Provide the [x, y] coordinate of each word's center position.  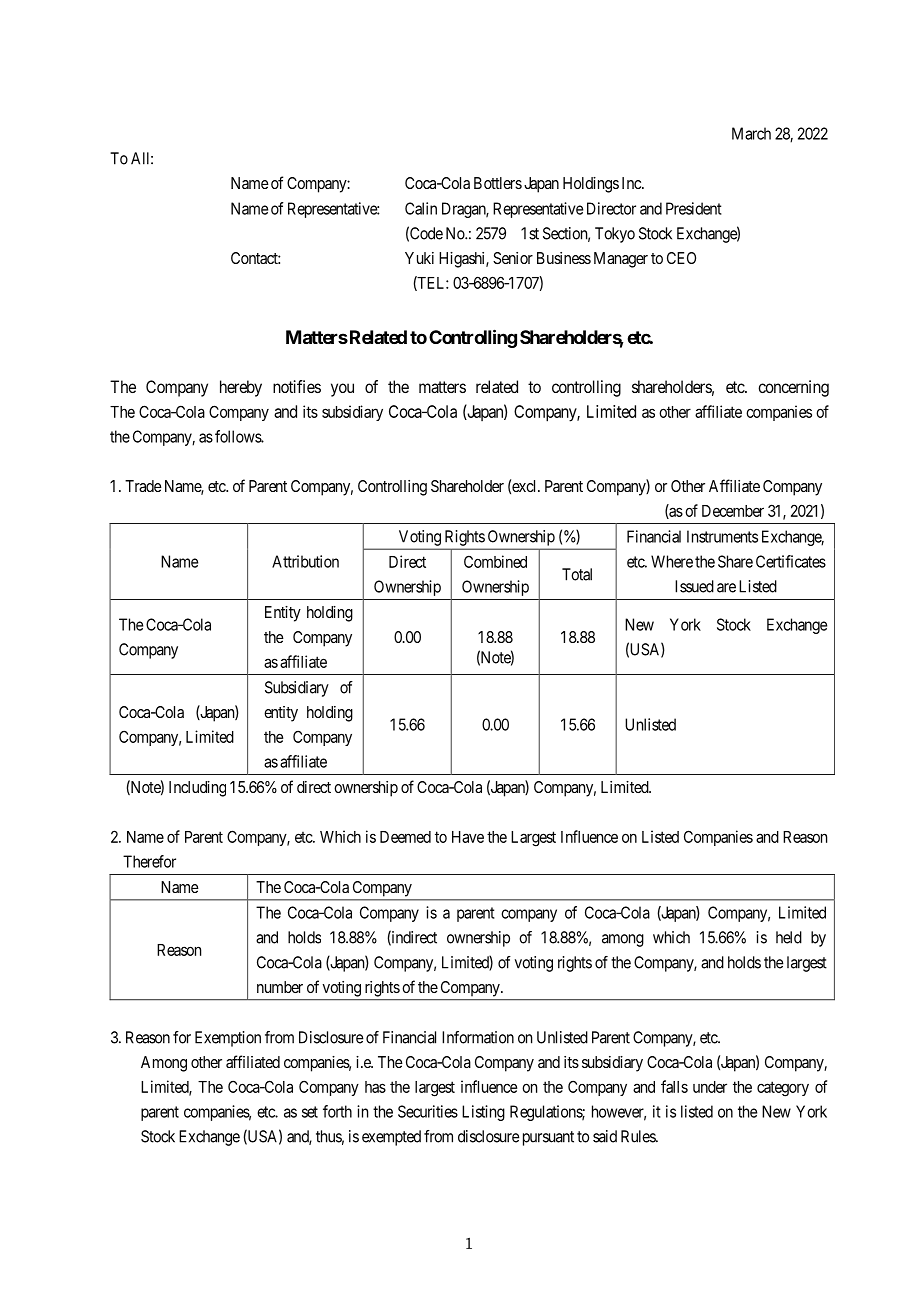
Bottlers [498, 183]
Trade [143, 486]
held [789, 937]
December [733, 511]
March [751, 133]
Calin [421, 208]
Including [197, 789]
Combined [495, 561]
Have [468, 837]
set [310, 1112]
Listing [483, 1113]
